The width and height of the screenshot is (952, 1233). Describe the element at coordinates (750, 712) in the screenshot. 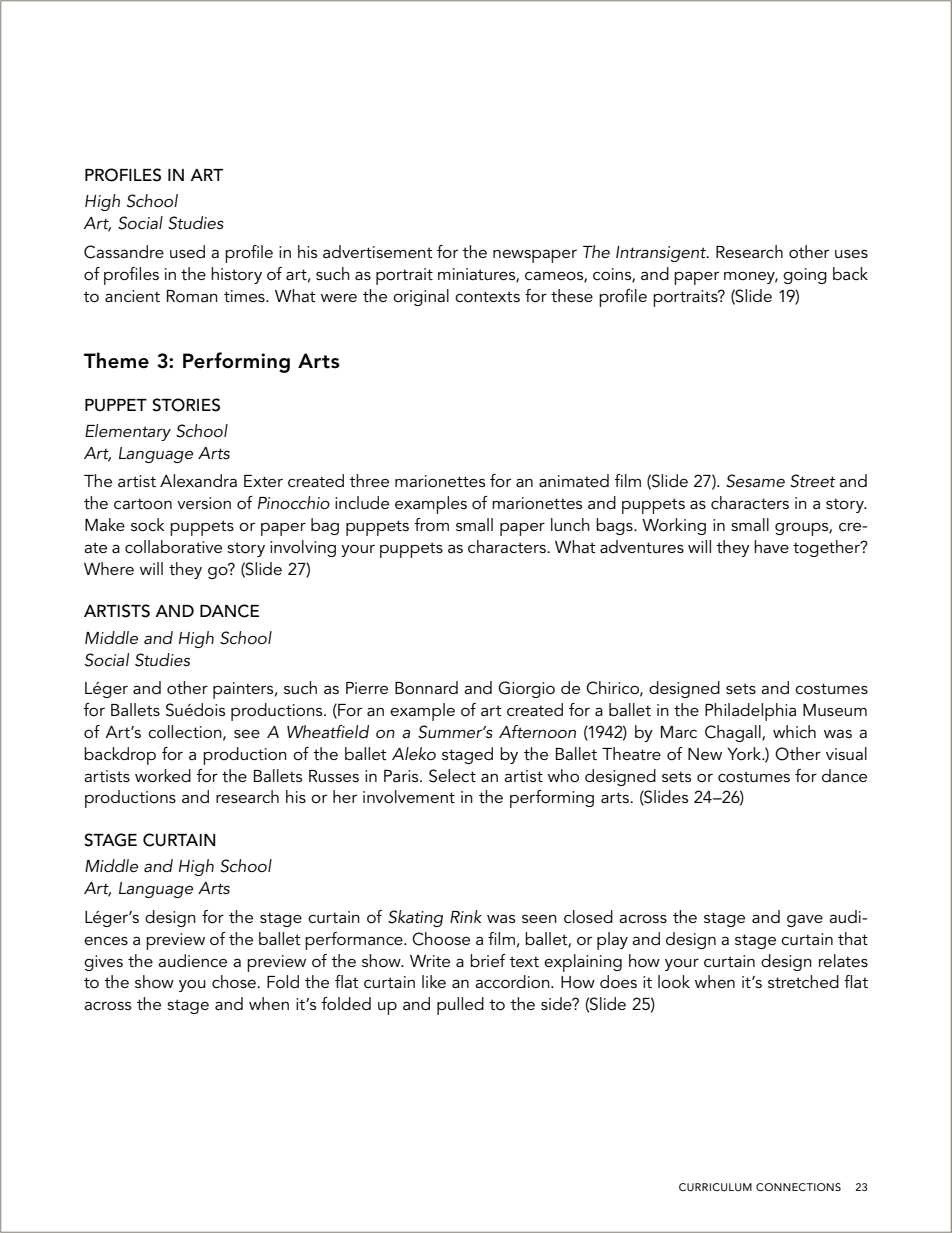

I see `Philadelphia` at that location.
